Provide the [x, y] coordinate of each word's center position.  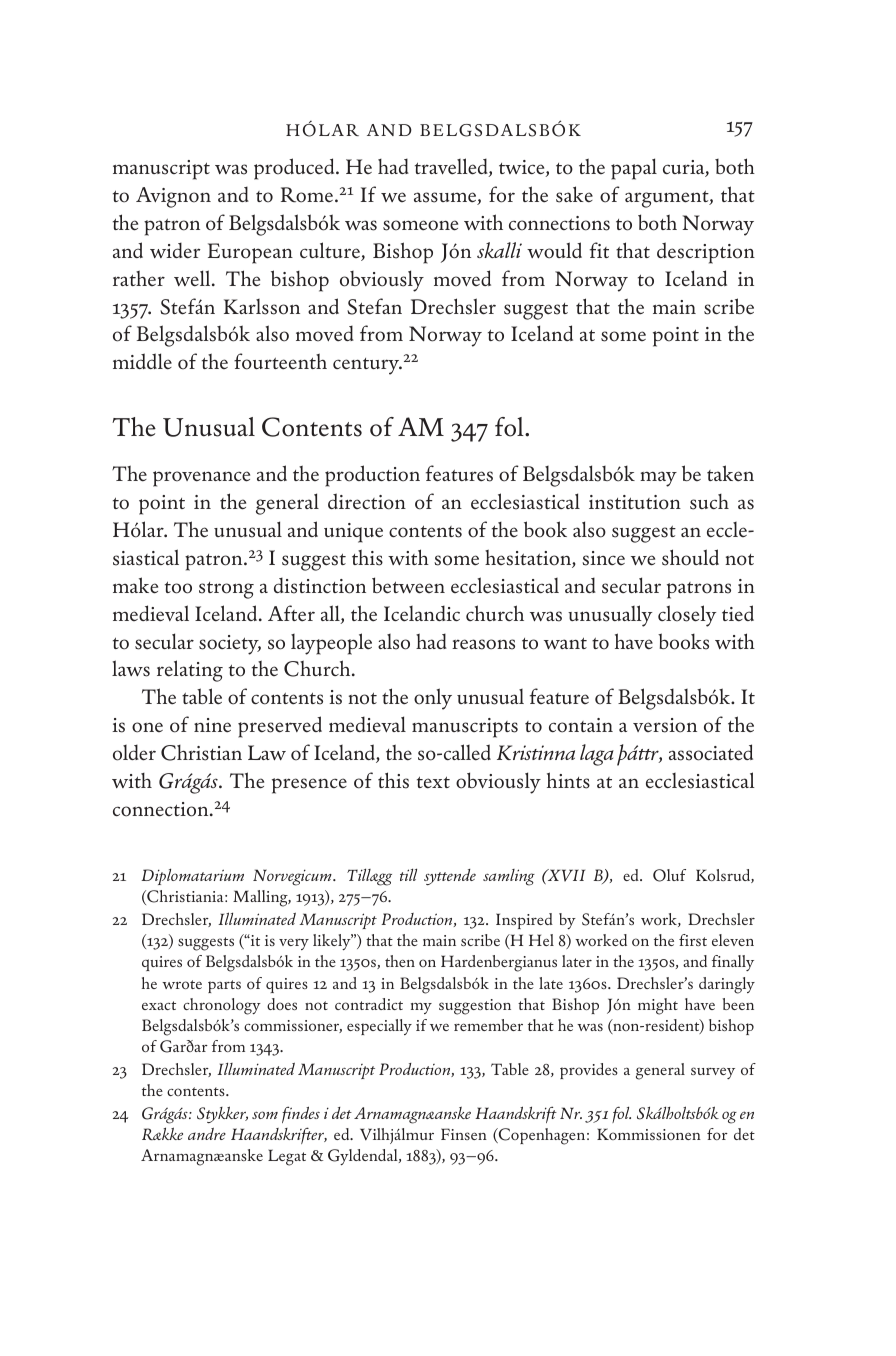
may [658, 479]
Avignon [173, 197]
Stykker [222, 1114]
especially [379, 1027]
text [433, 782]
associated [711, 752]
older [134, 752]
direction [367, 501]
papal [634, 169]
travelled [452, 167]
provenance [201, 479]
